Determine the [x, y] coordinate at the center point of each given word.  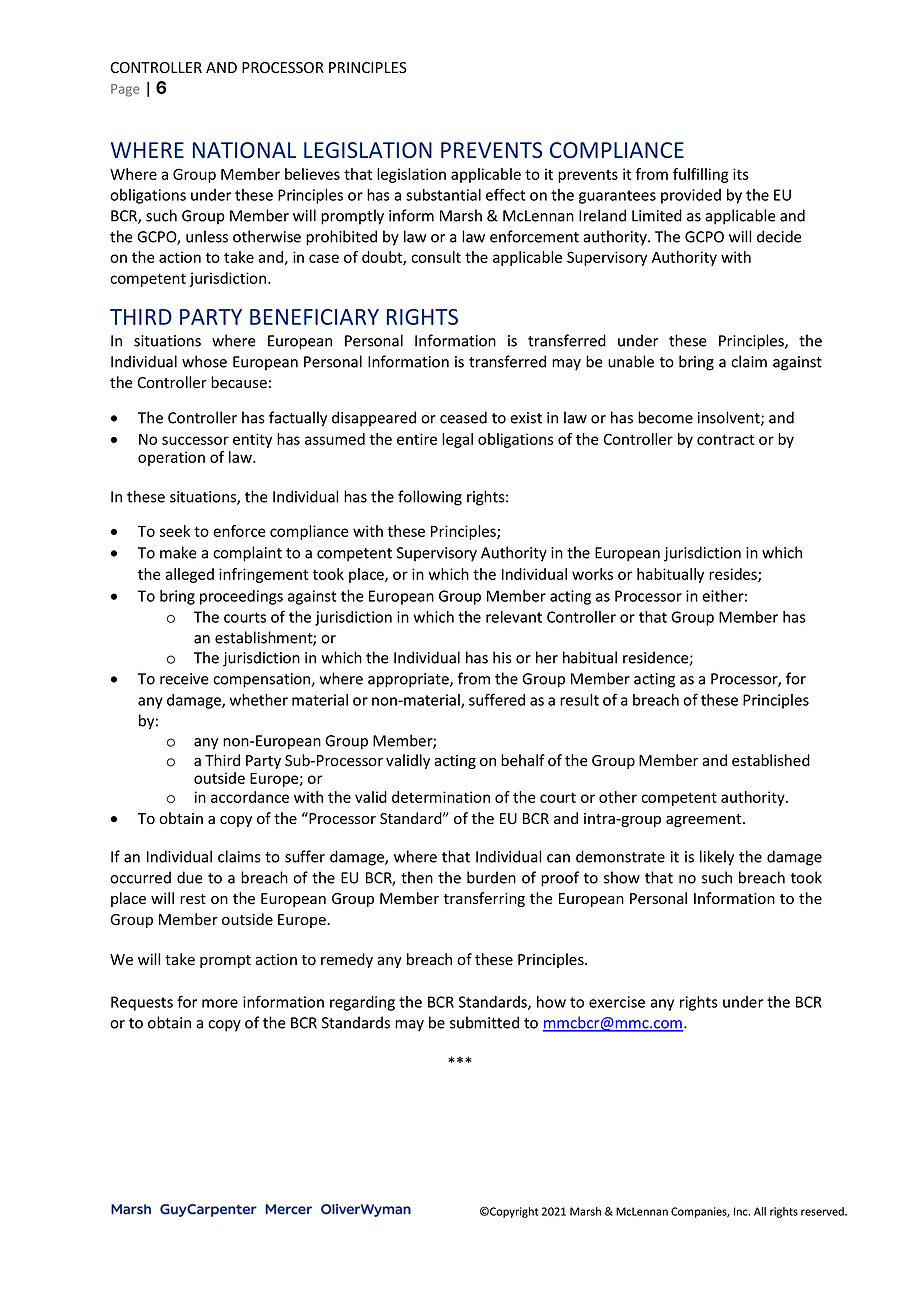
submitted [484, 1022]
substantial [443, 195]
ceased [463, 417]
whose [204, 361]
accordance [250, 797]
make [178, 552]
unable [631, 361]
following [430, 498]
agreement [705, 820]
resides [734, 575]
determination [441, 797]
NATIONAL [244, 150]
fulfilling [701, 175]
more [220, 1003]
